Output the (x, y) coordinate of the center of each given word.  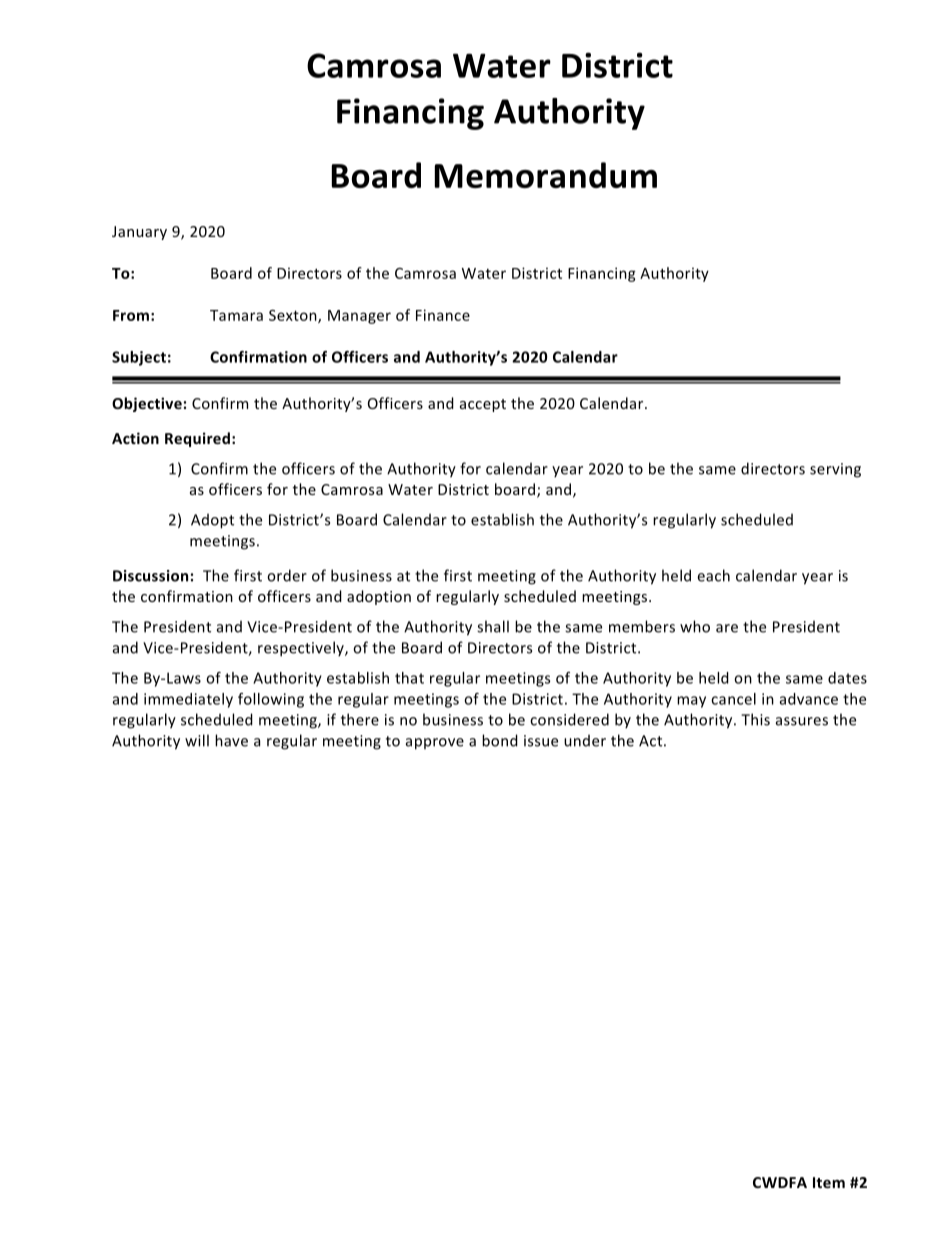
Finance (443, 315)
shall (493, 626)
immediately (188, 700)
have (231, 740)
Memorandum (546, 175)
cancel (733, 699)
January (139, 233)
